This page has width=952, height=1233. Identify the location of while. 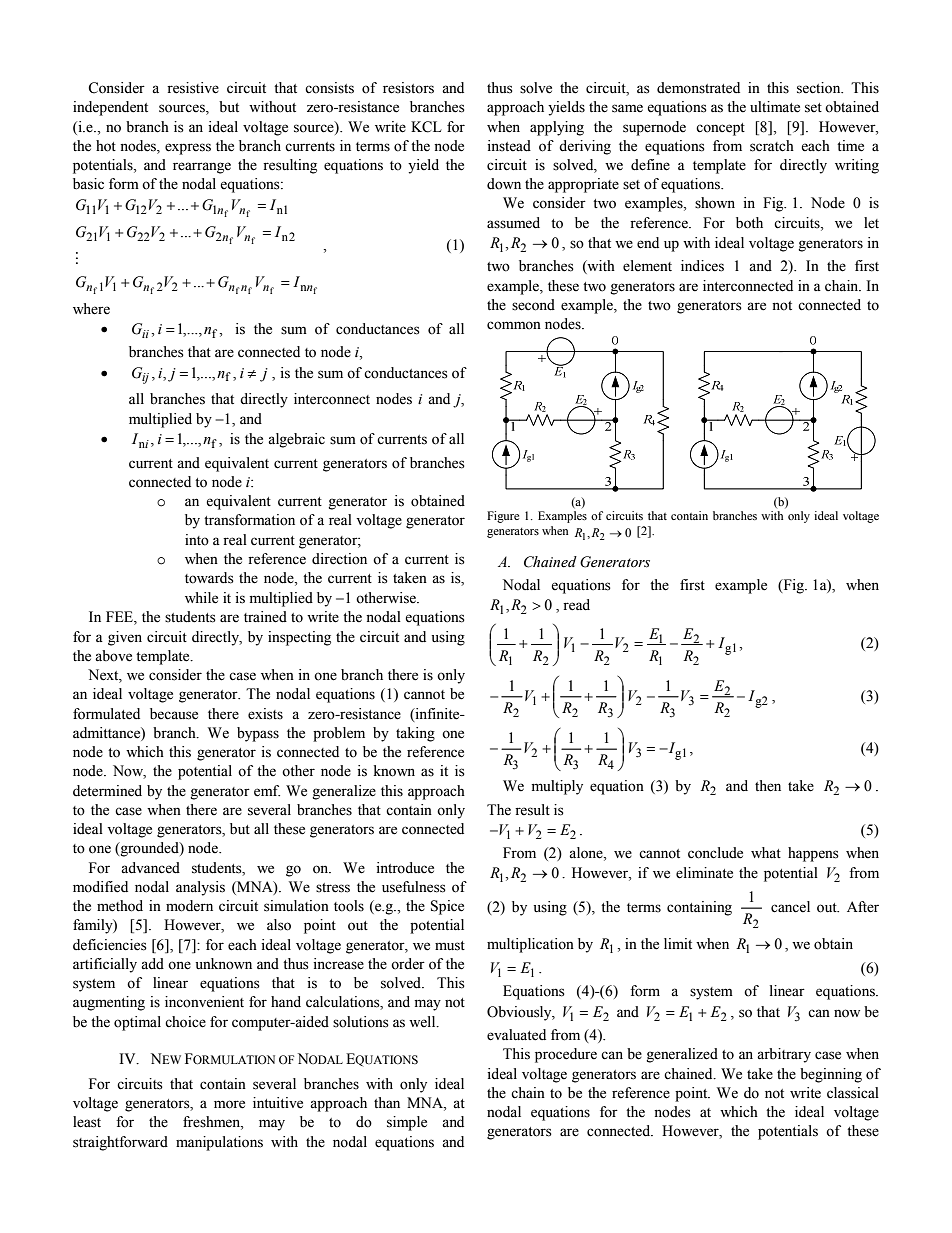
(201, 598).
